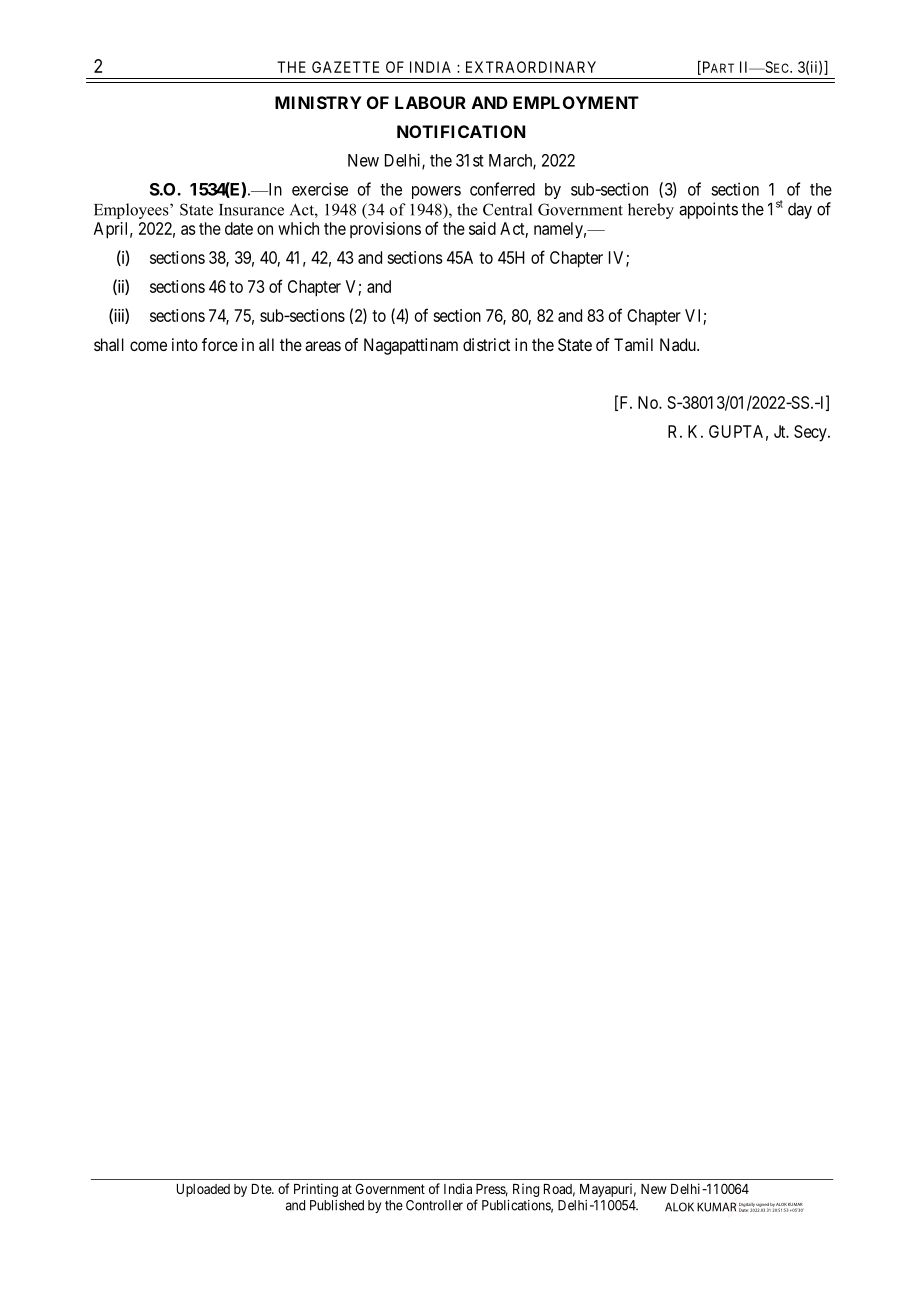  I want to click on appoints, so click(708, 210).
